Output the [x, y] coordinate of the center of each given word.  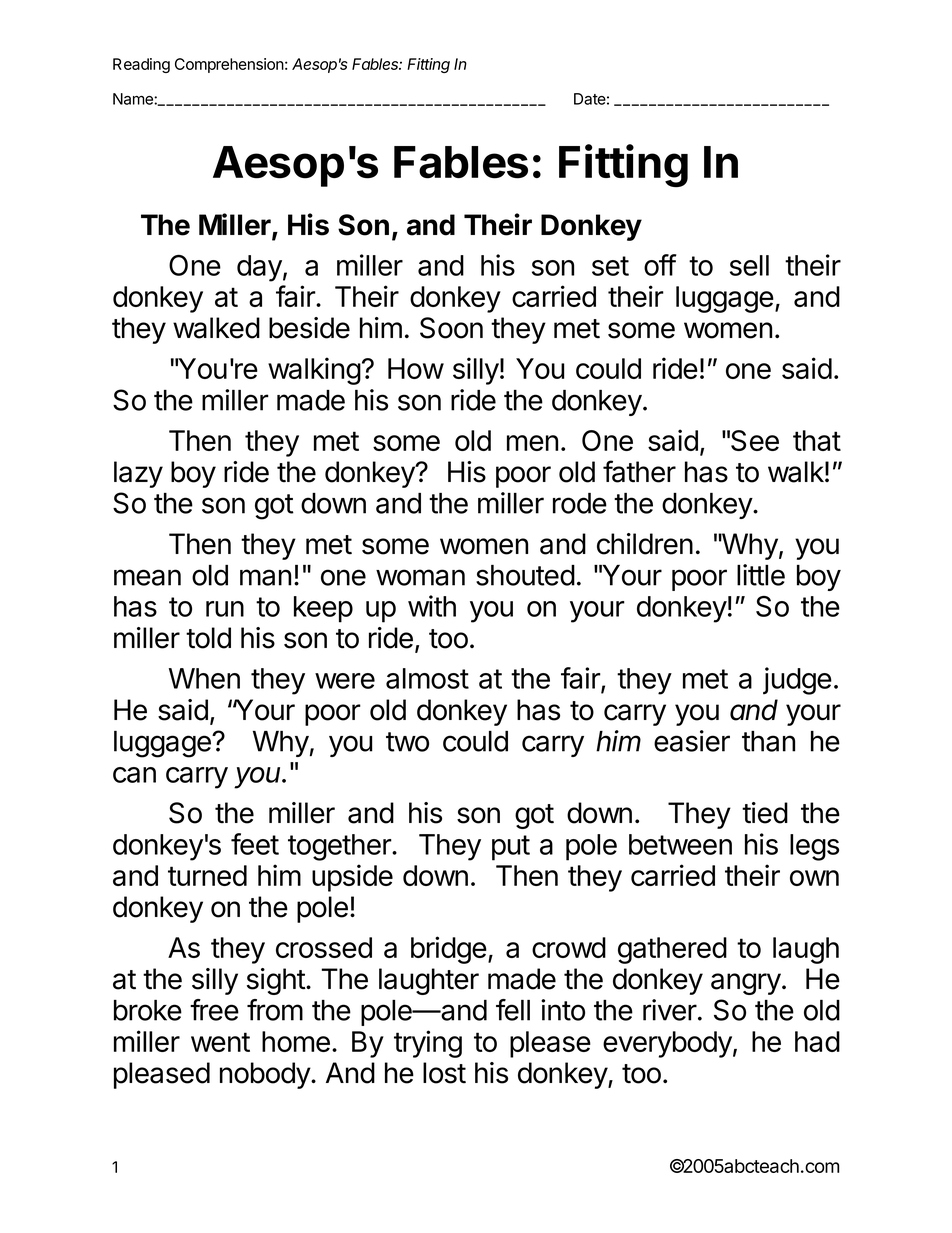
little [761, 575]
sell [749, 265]
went [220, 1042]
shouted [525, 575]
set [610, 266]
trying [428, 1044]
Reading [141, 65]
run [225, 609]
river [670, 1010]
